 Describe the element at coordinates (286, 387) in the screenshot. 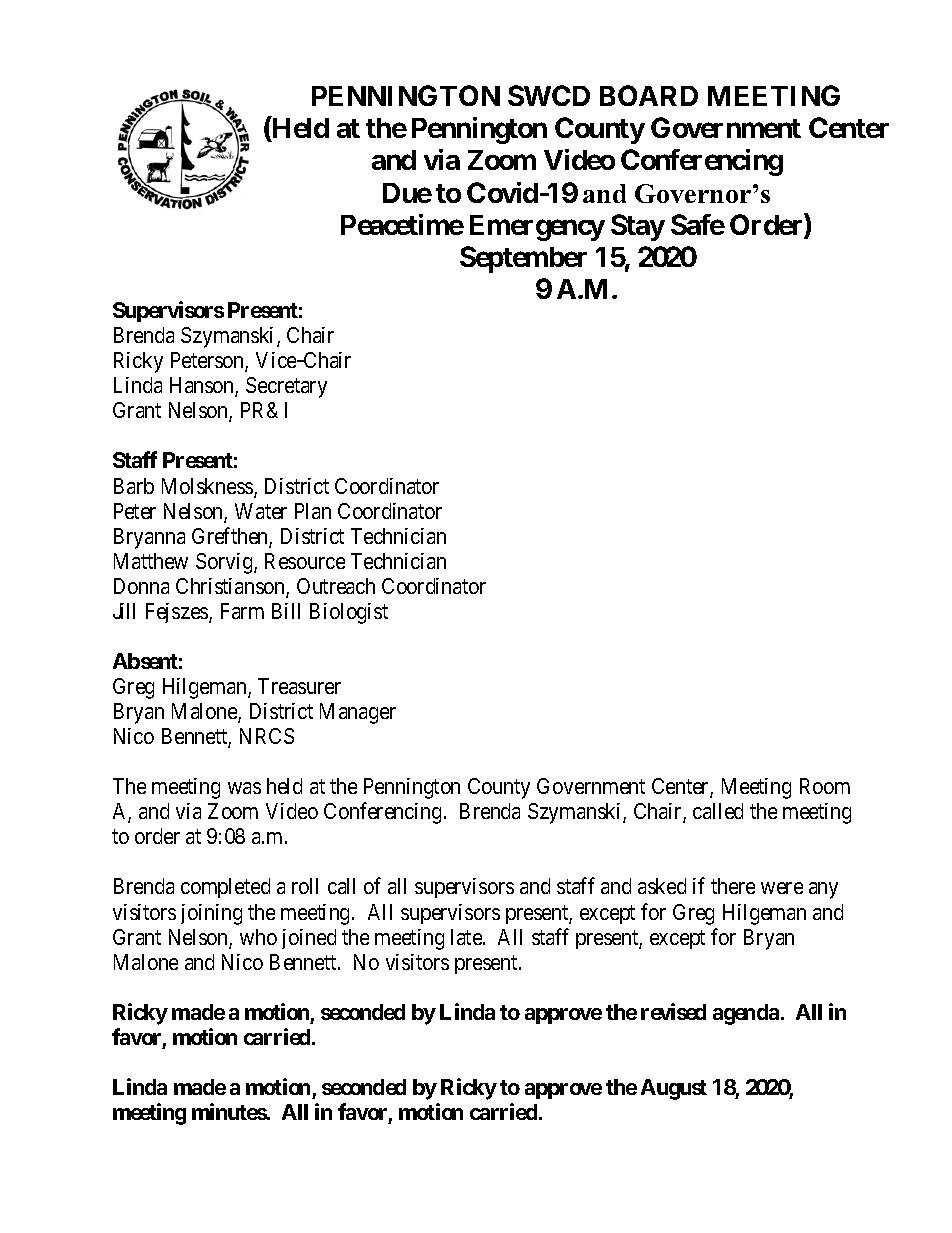

I see `Secretary` at that location.
